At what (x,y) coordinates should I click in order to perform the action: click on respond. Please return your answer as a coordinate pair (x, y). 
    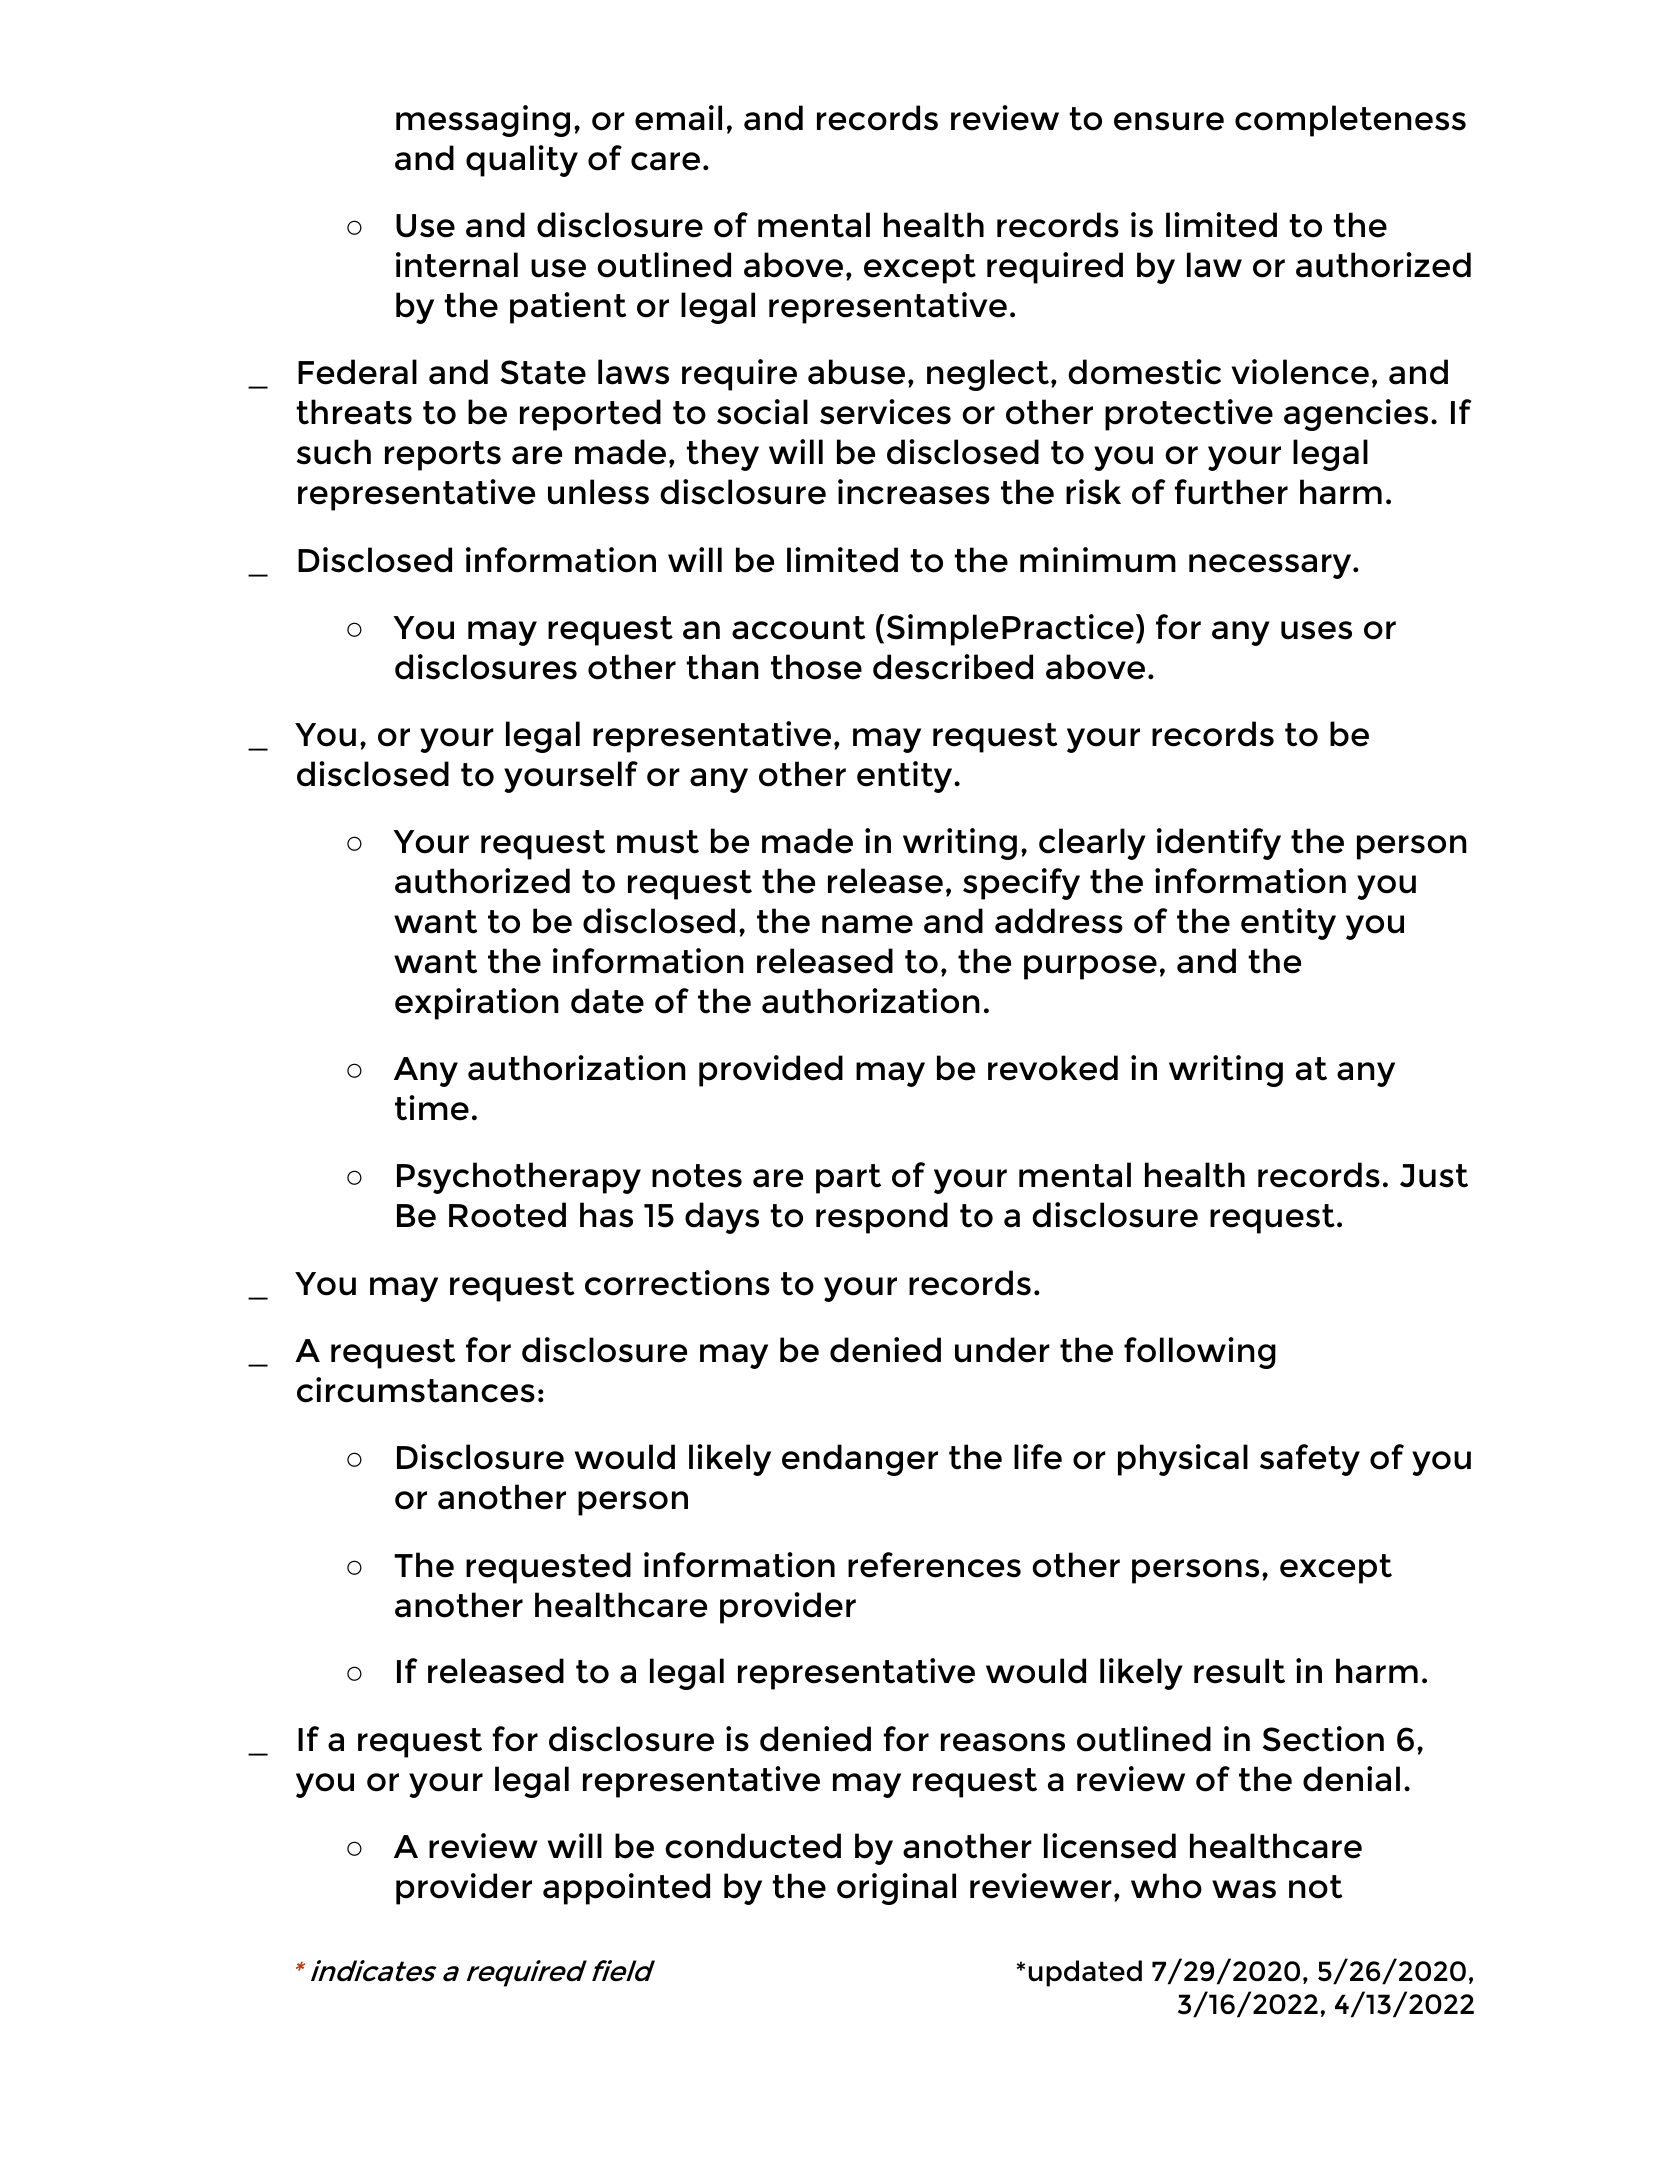
    Looking at the image, I should click on (882, 1218).
